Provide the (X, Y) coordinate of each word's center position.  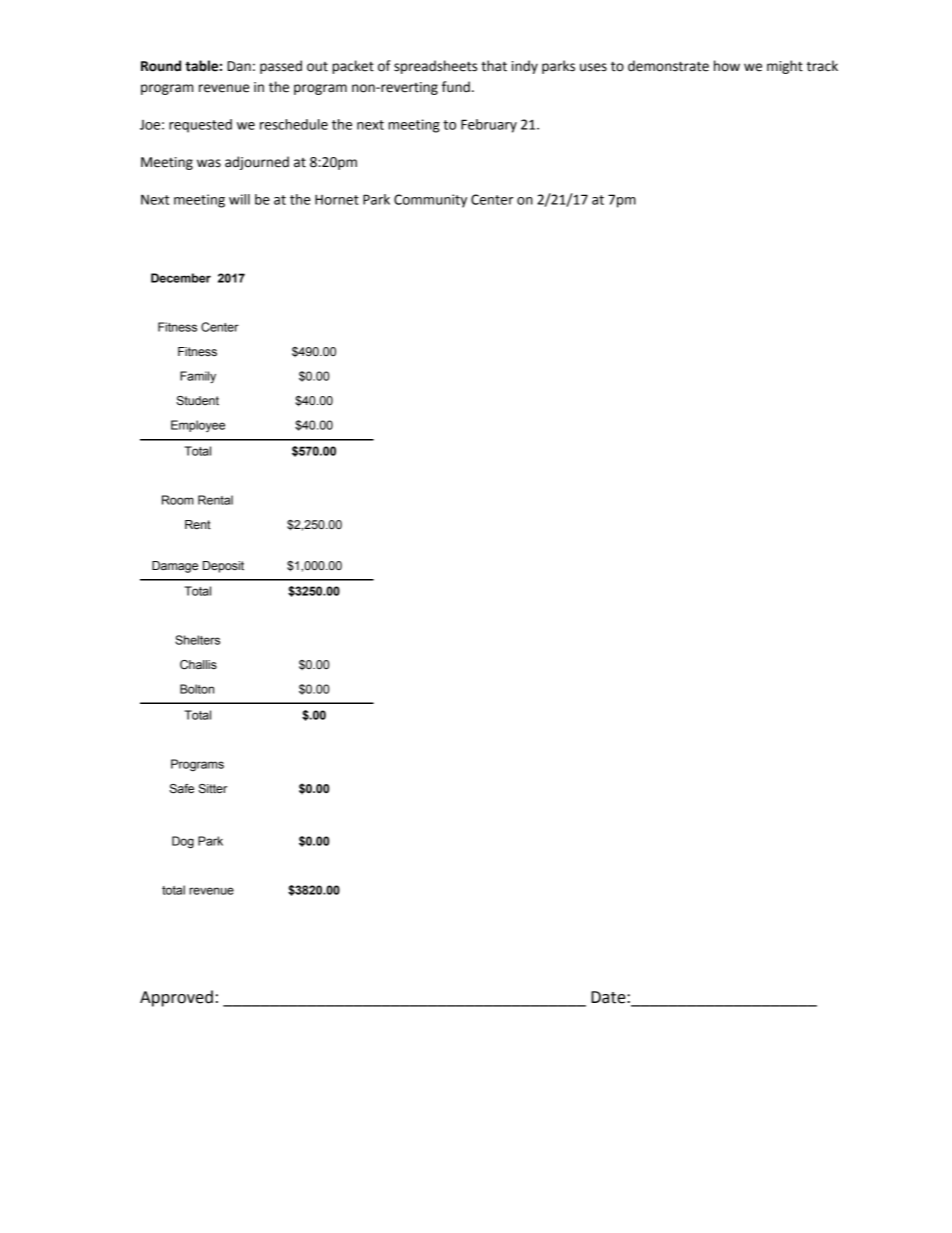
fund (456, 87)
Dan (239, 66)
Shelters (197, 640)
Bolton (197, 689)
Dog (183, 842)
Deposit (223, 567)
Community (430, 201)
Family (198, 377)
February (489, 126)
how (727, 66)
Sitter (212, 789)
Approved (176, 998)
